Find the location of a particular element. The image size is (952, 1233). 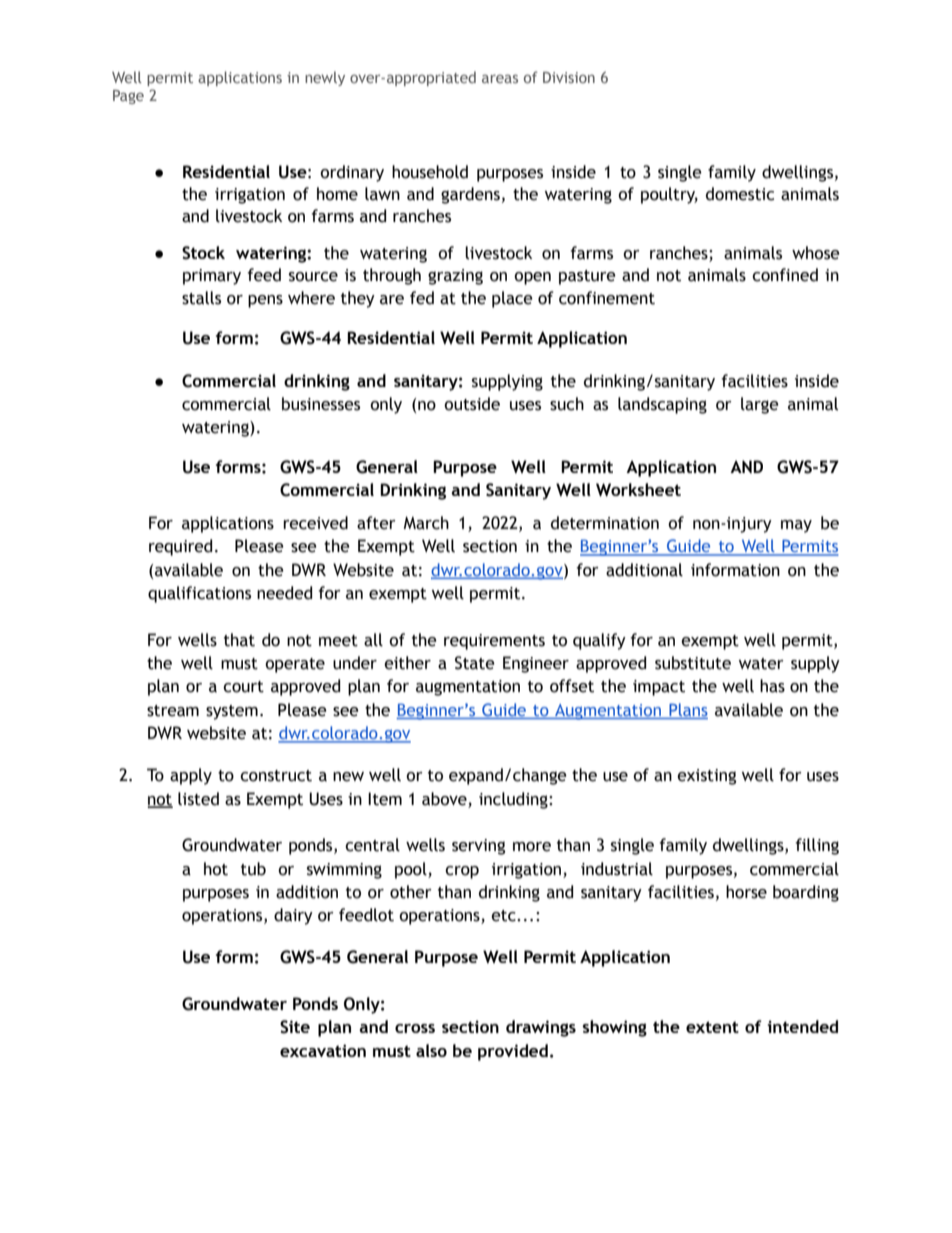

system is located at coordinates (232, 712).
